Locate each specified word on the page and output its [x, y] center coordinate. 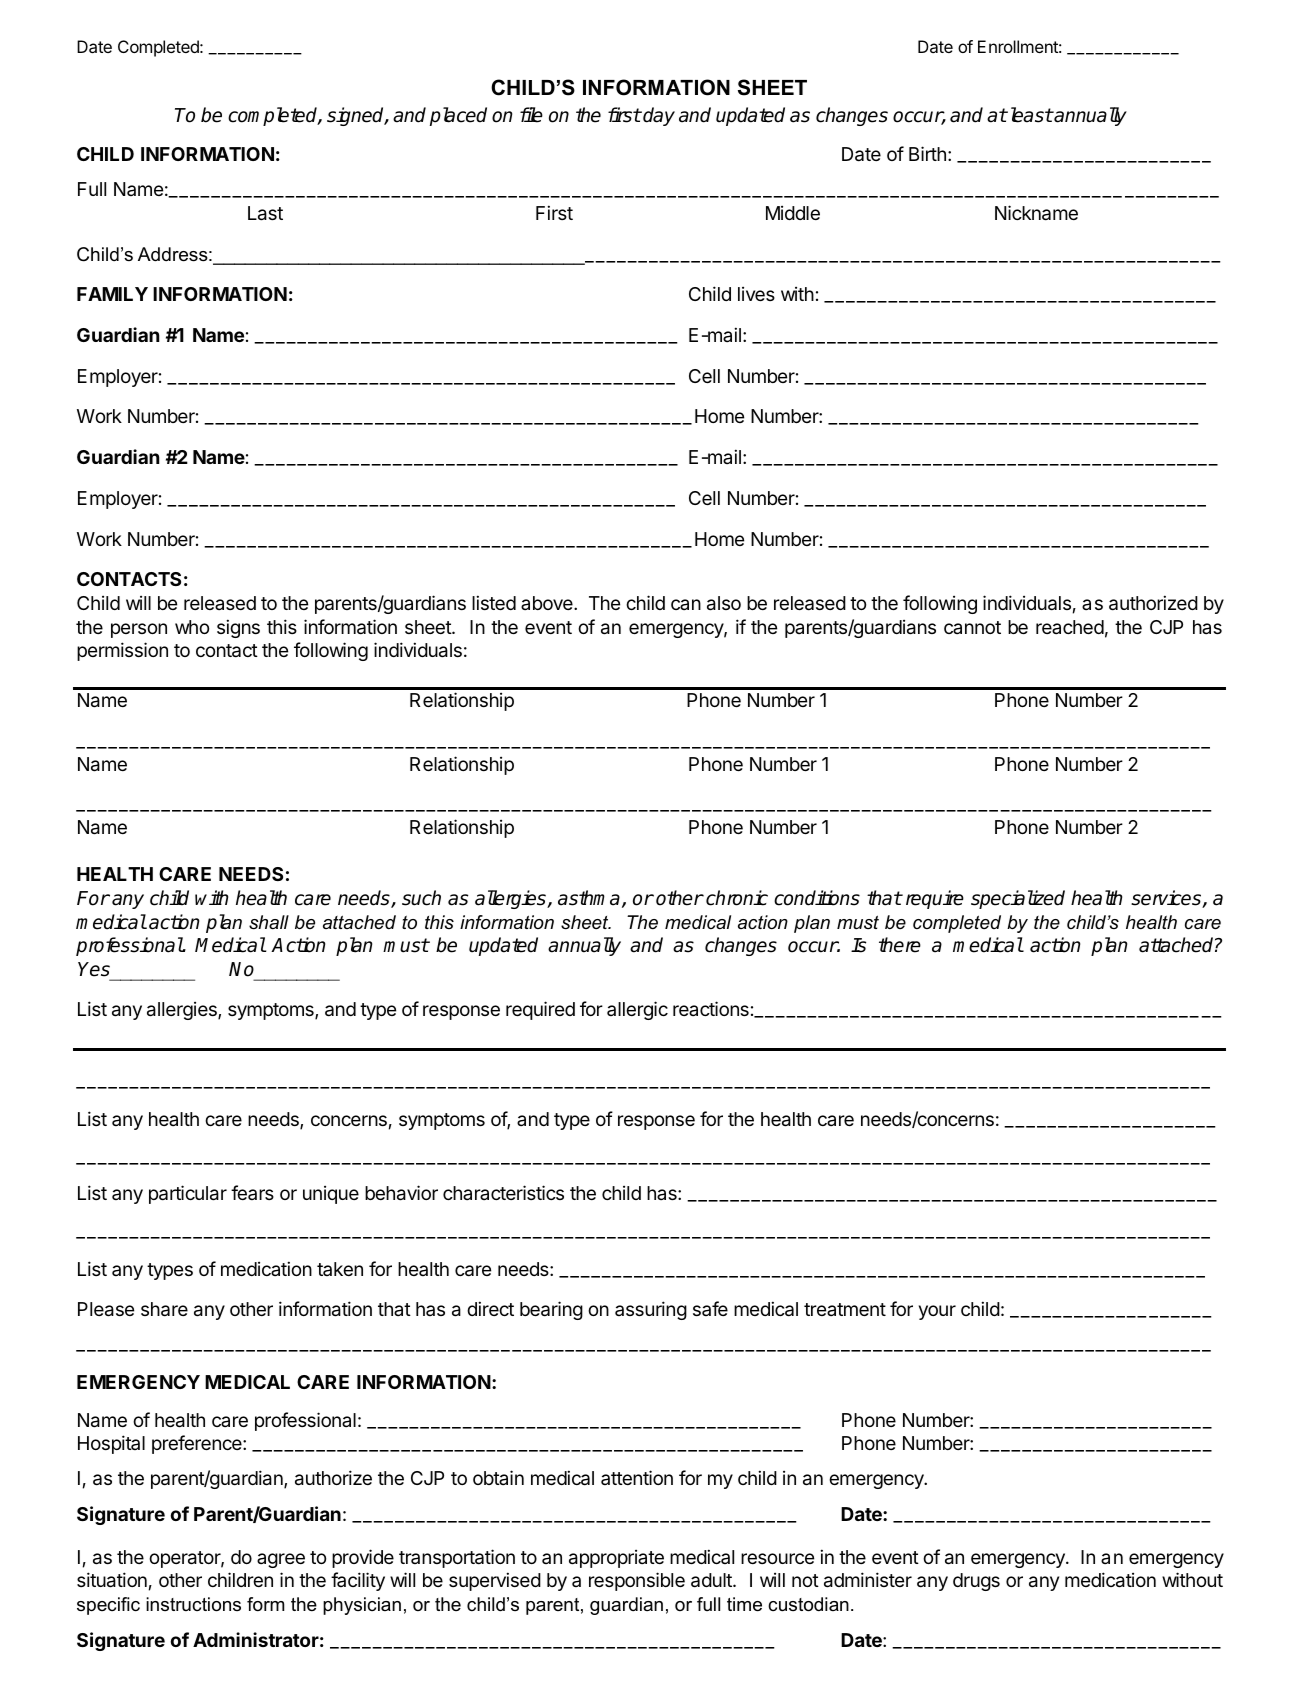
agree [281, 1560]
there [900, 945]
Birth [927, 153]
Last [265, 213]
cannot [972, 627]
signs [238, 628]
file [531, 115]
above [548, 603]
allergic [637, 1010]
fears [252, 1192]
